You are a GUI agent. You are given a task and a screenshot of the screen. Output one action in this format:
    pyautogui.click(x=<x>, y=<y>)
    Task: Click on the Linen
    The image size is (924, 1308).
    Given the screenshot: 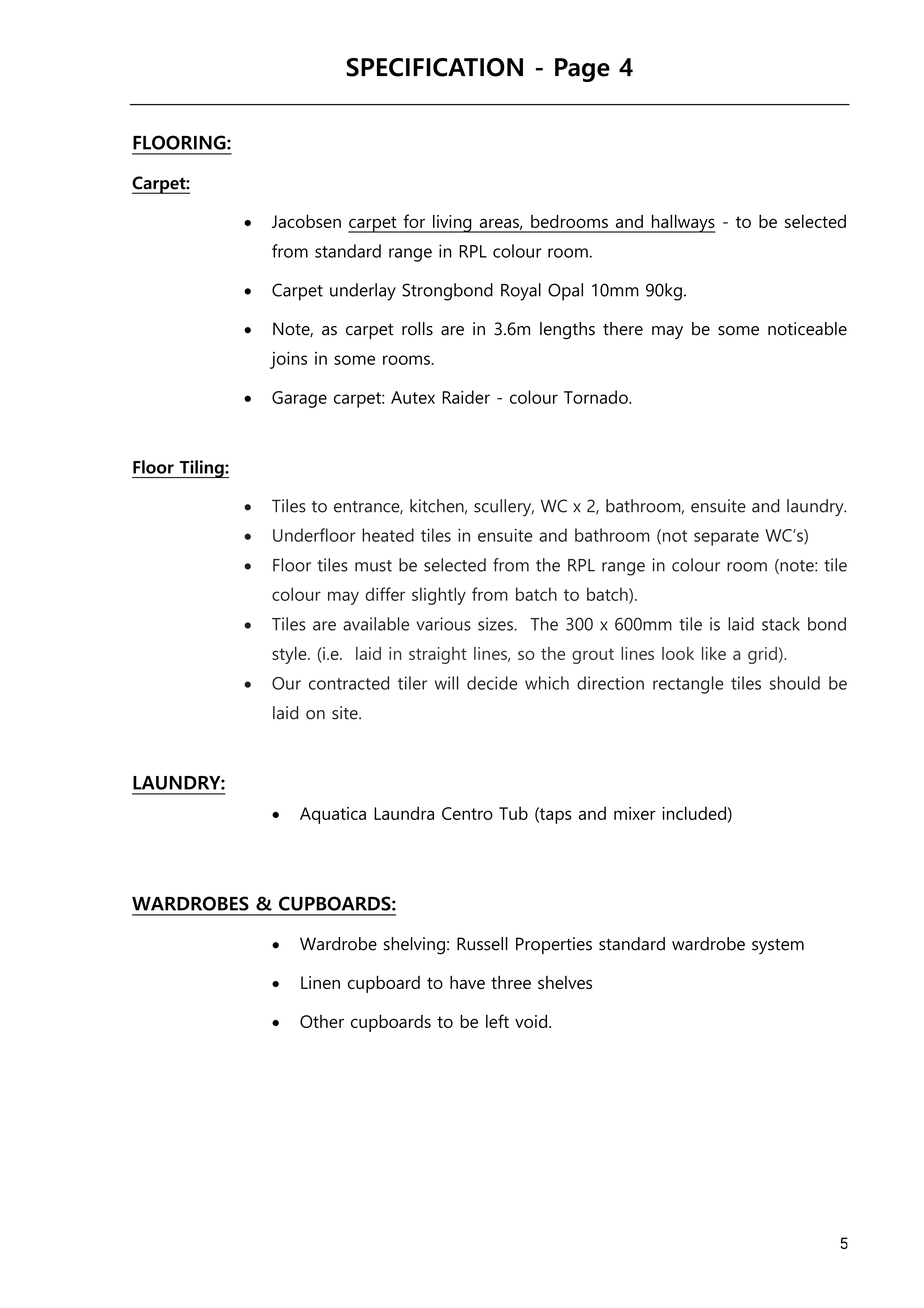 What is the action you would take?
    pyautogui.click(x=320, y=982)
